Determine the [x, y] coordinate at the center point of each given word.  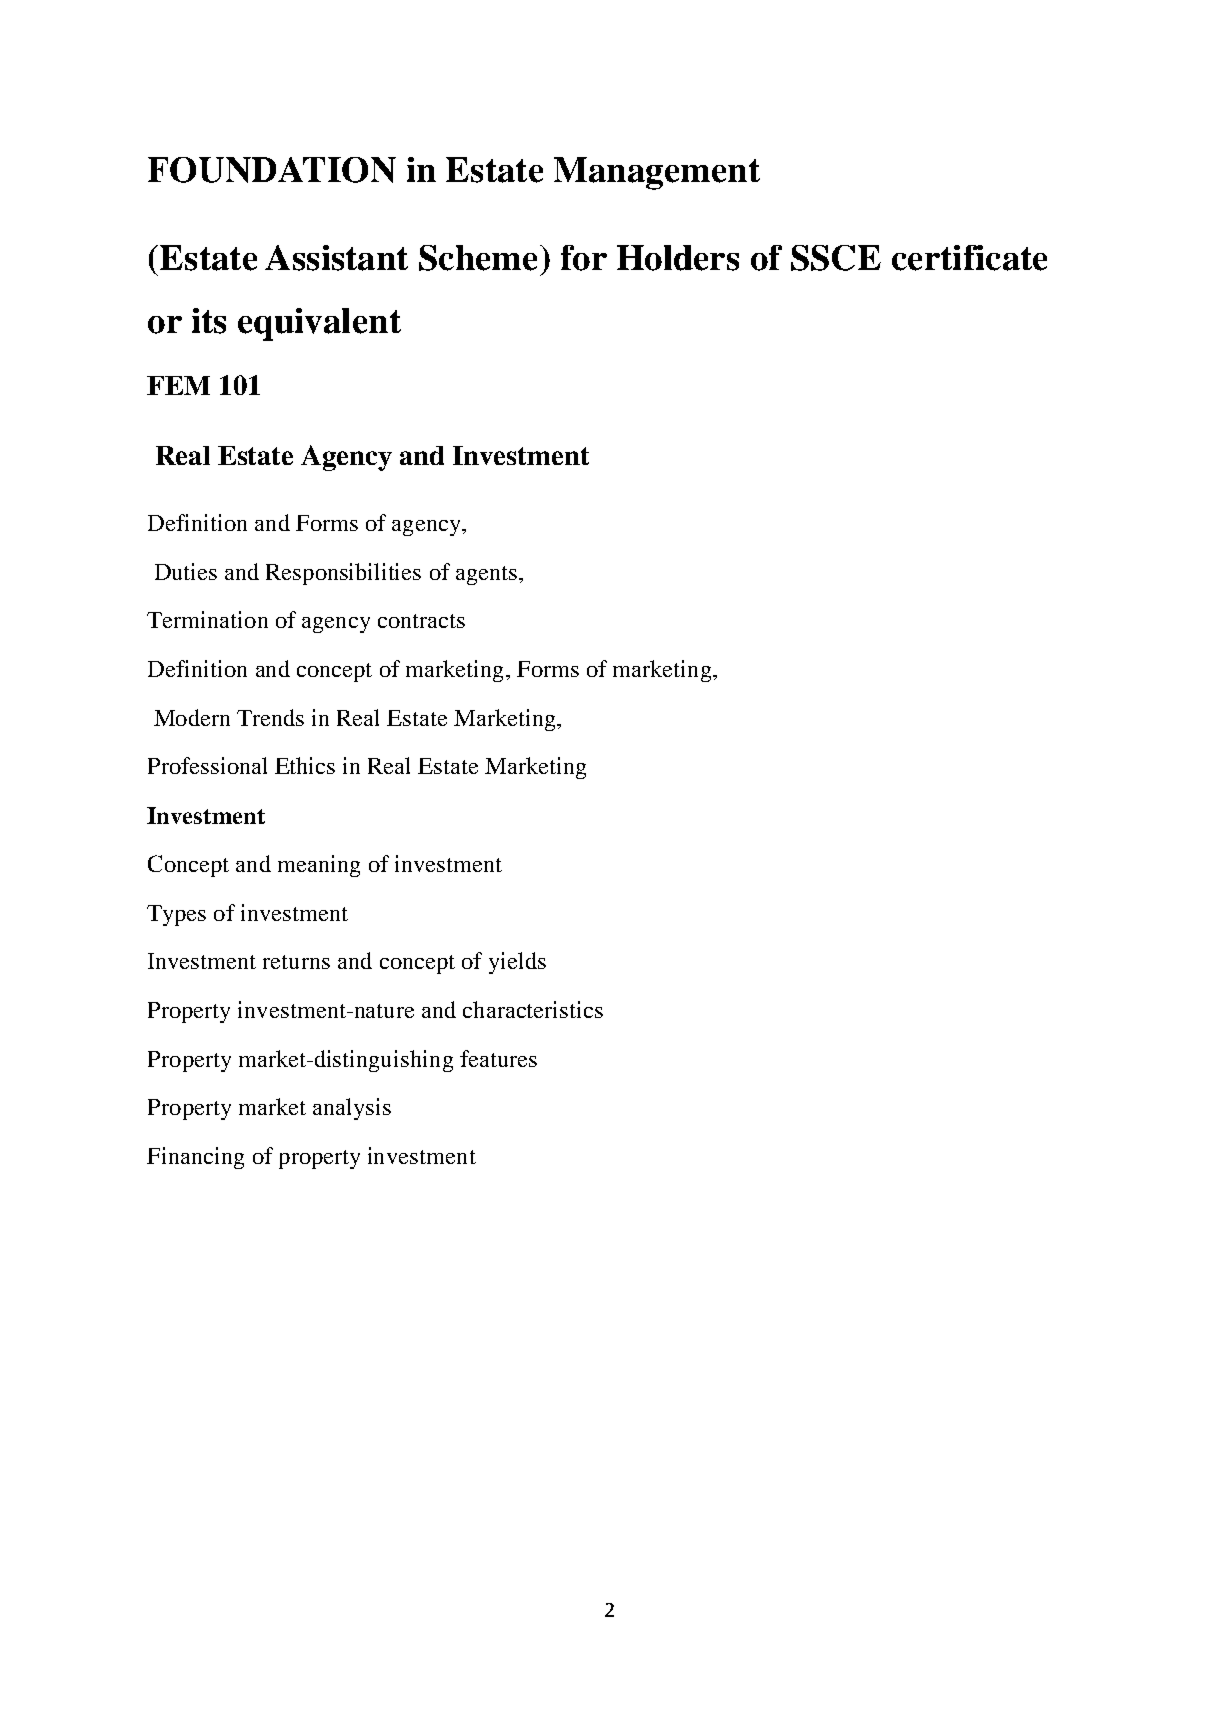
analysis [352, 1109]
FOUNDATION [272, 170]
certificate [969, 258]
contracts [421, 621]
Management [657, 173]
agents [486, 575]
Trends [270, 717]
